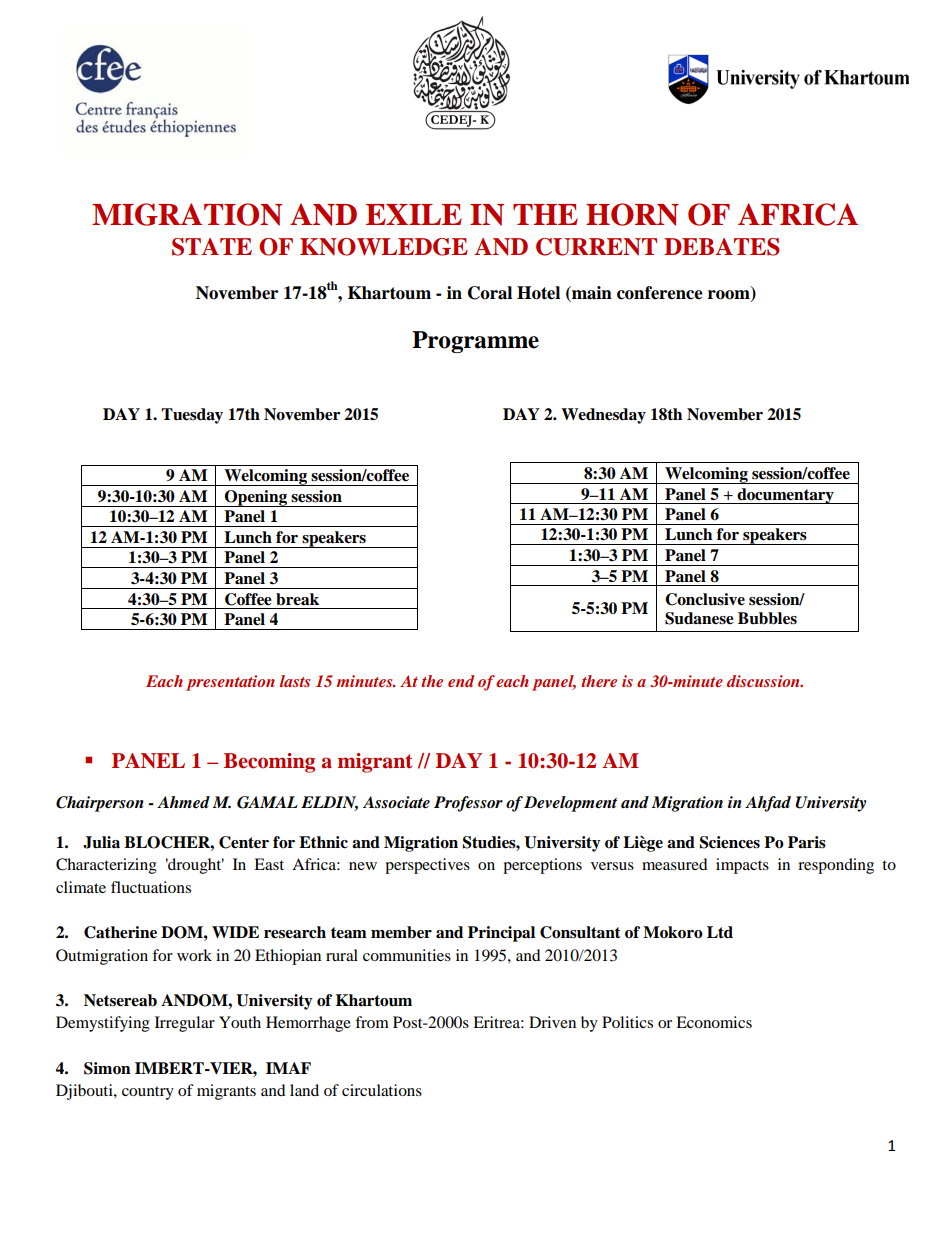 This image has height=1233, width=952. Describe the element at coordinates (372, 1022) in the image. I see `from` at that location.
